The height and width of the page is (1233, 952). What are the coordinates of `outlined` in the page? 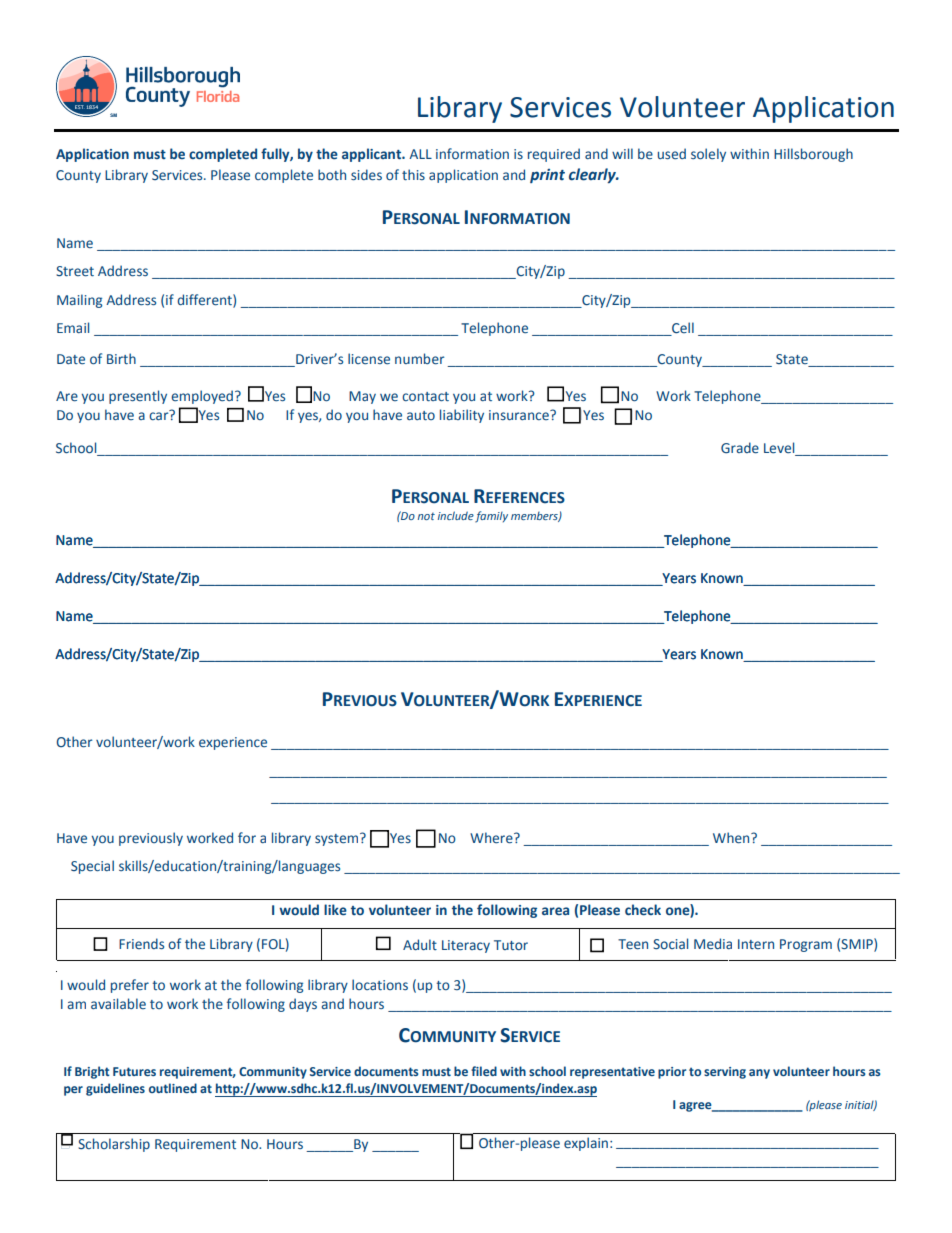 It's located at (173, 1088).
